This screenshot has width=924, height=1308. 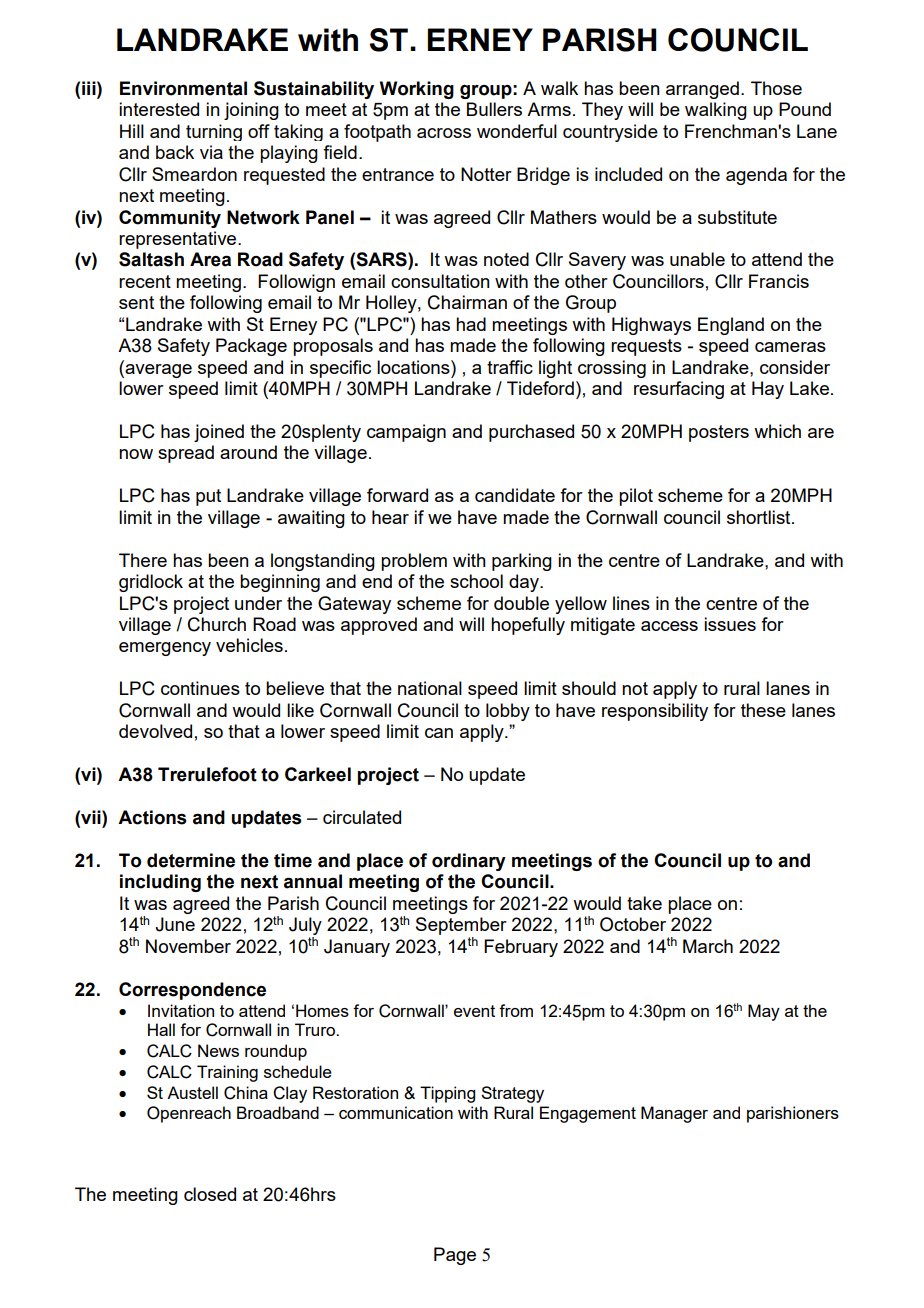 I want to click on Page, so click(x=455, y=1256).
